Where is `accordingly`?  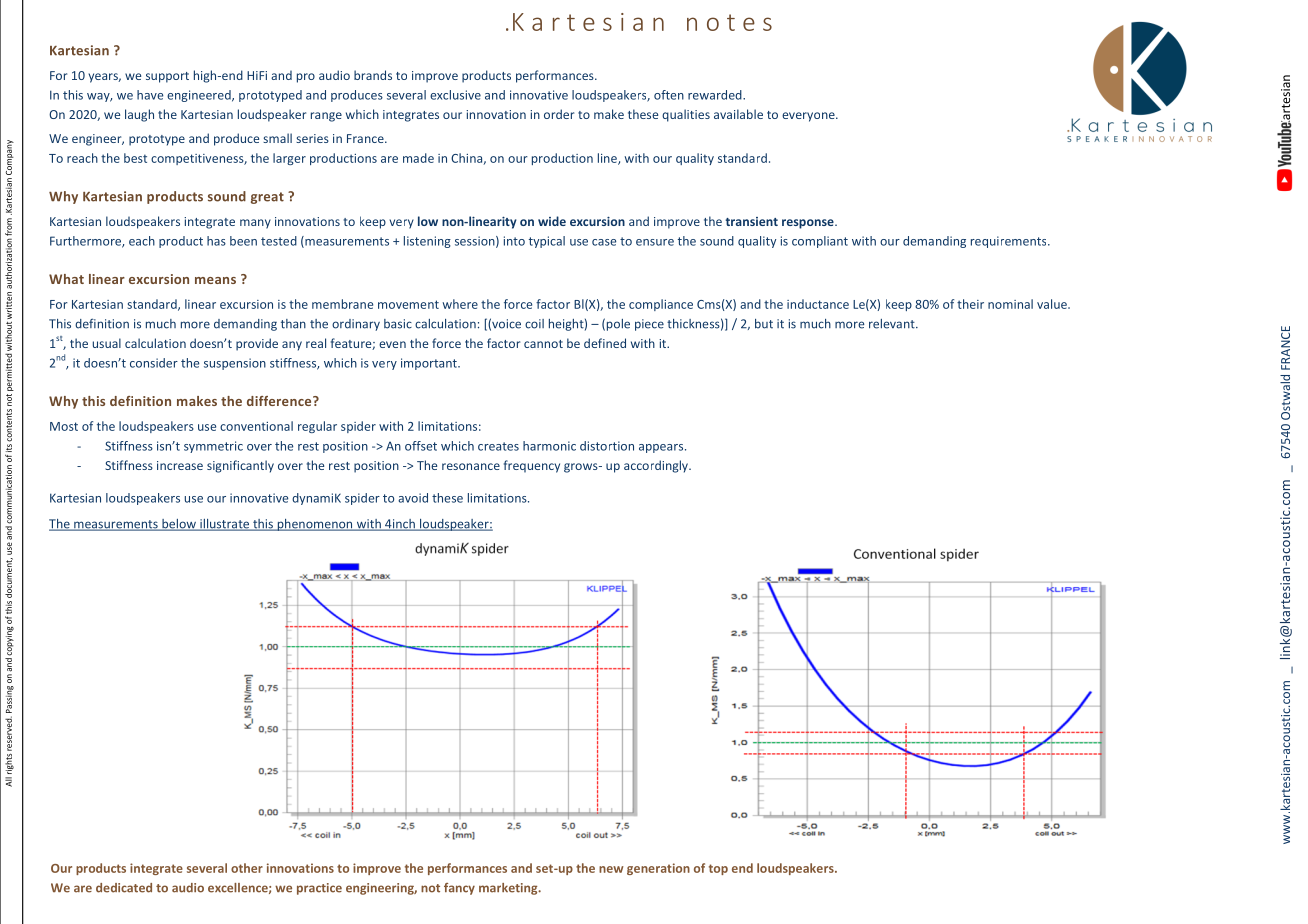
accordingly is located at coordinates (657, 466).
